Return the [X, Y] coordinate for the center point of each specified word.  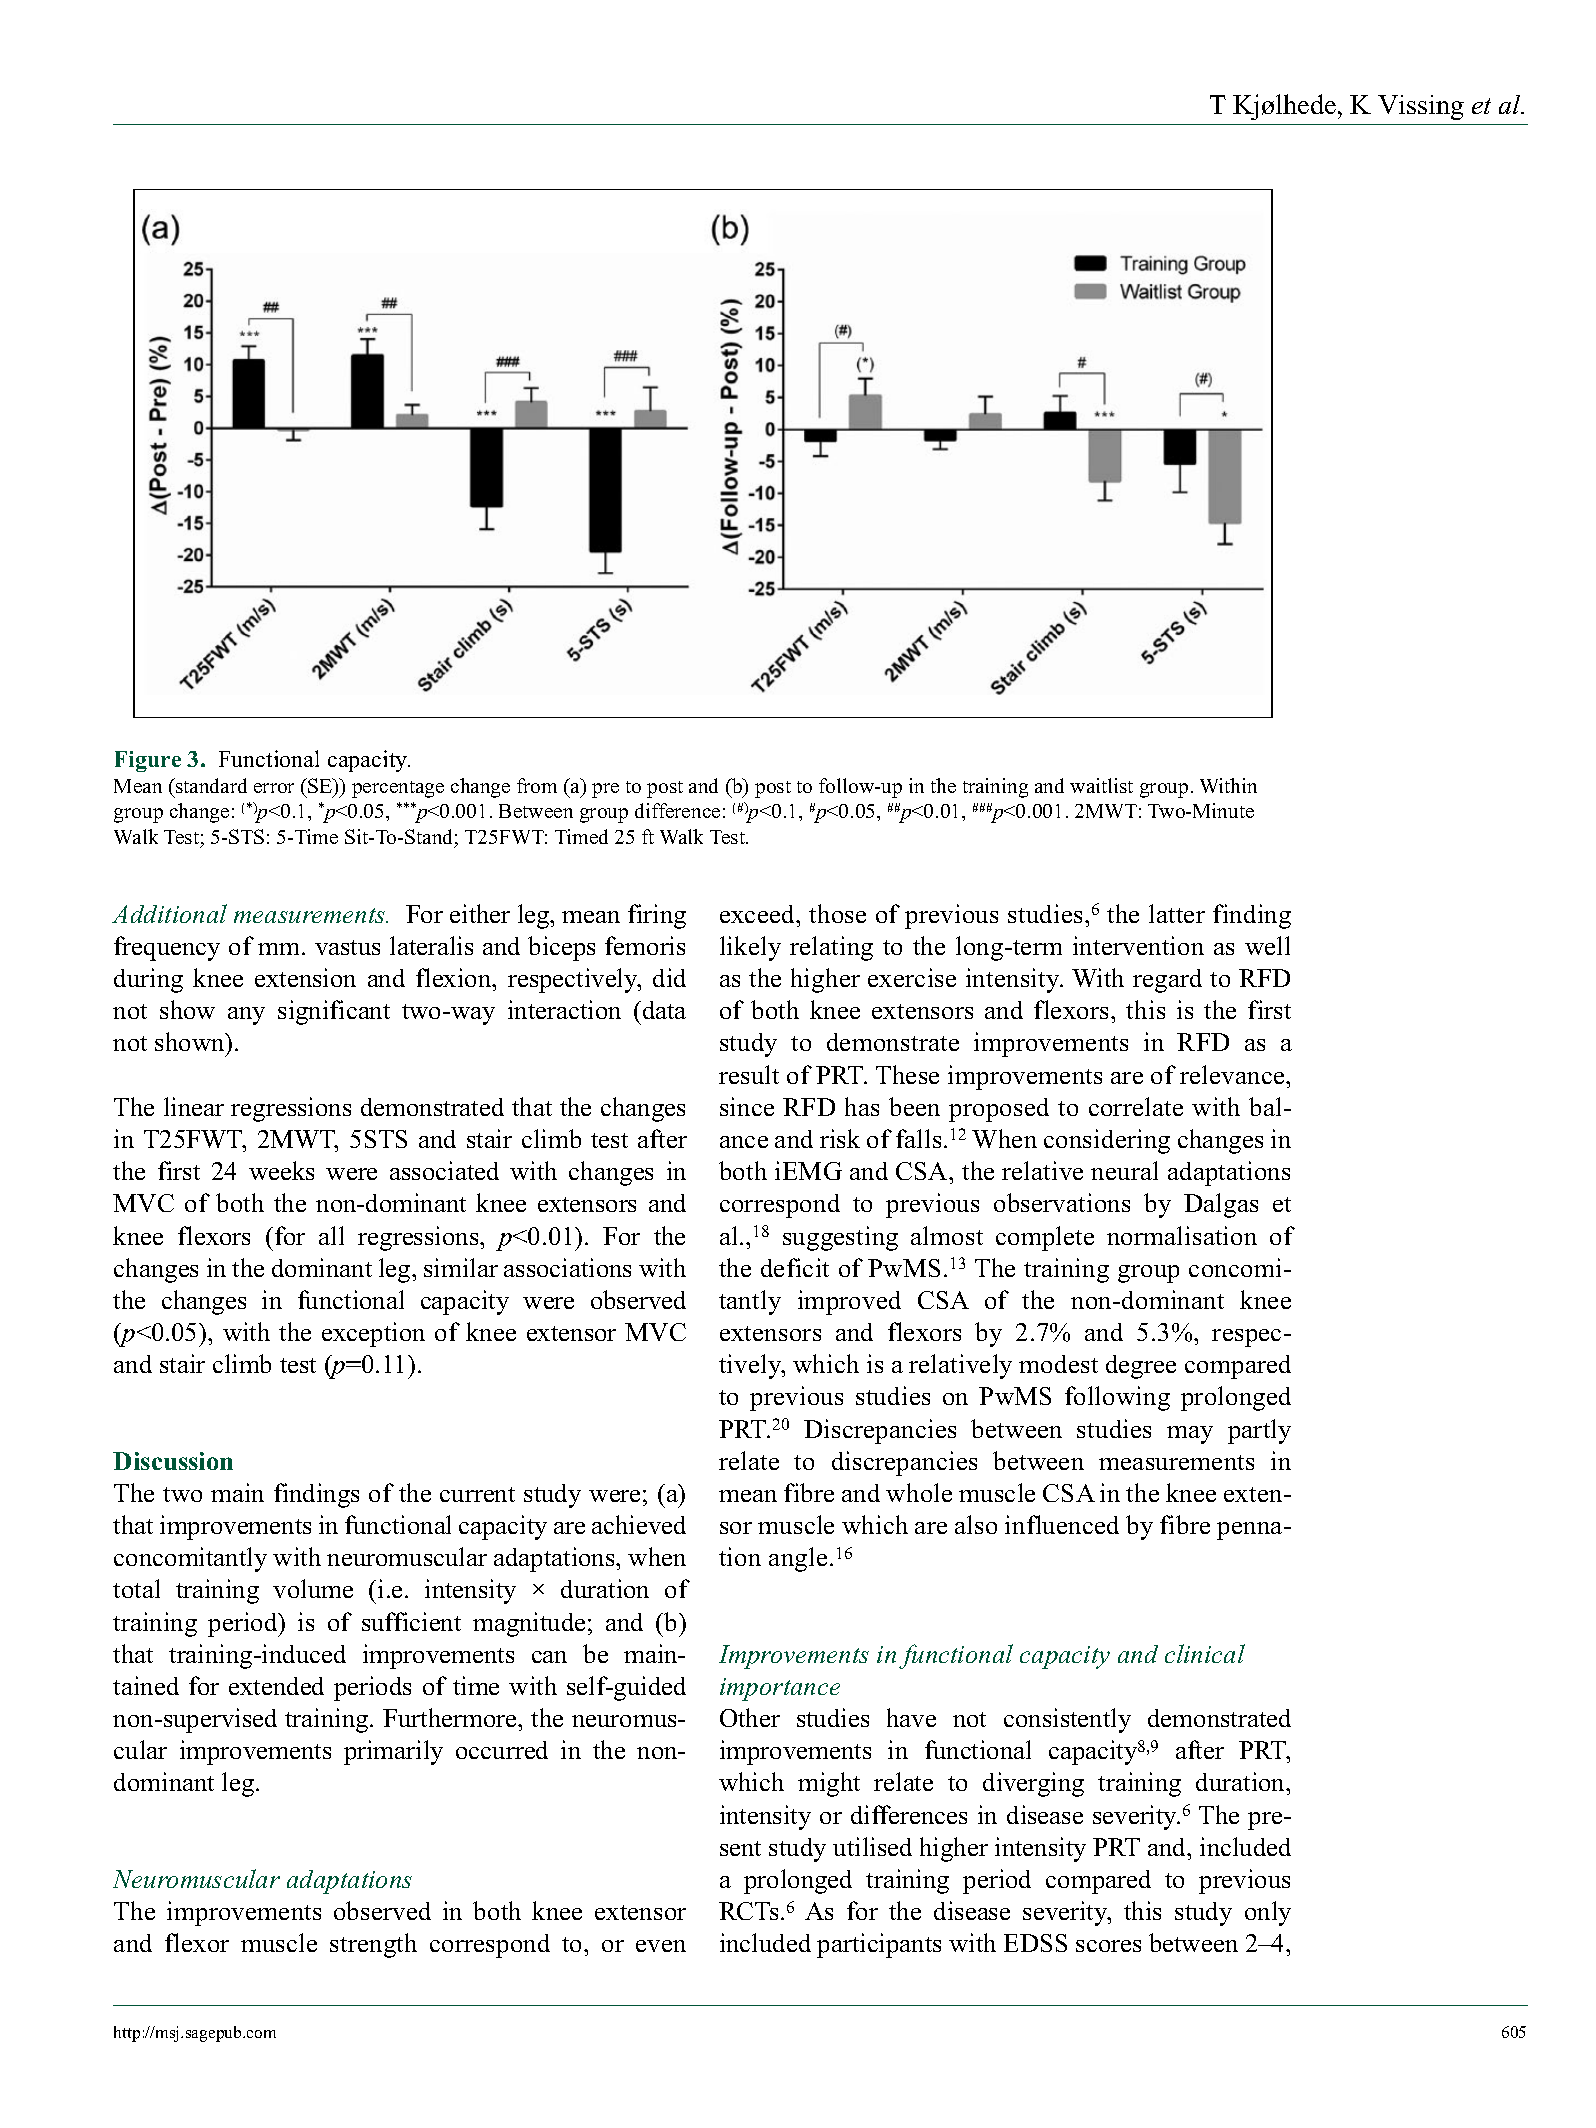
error [274, 788]
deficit [795, 1267]
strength [373, 1945]
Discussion [173, 1461]
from [537, 785]
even [661, 1946]
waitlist [1101, 785]
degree [1141, 1367]
